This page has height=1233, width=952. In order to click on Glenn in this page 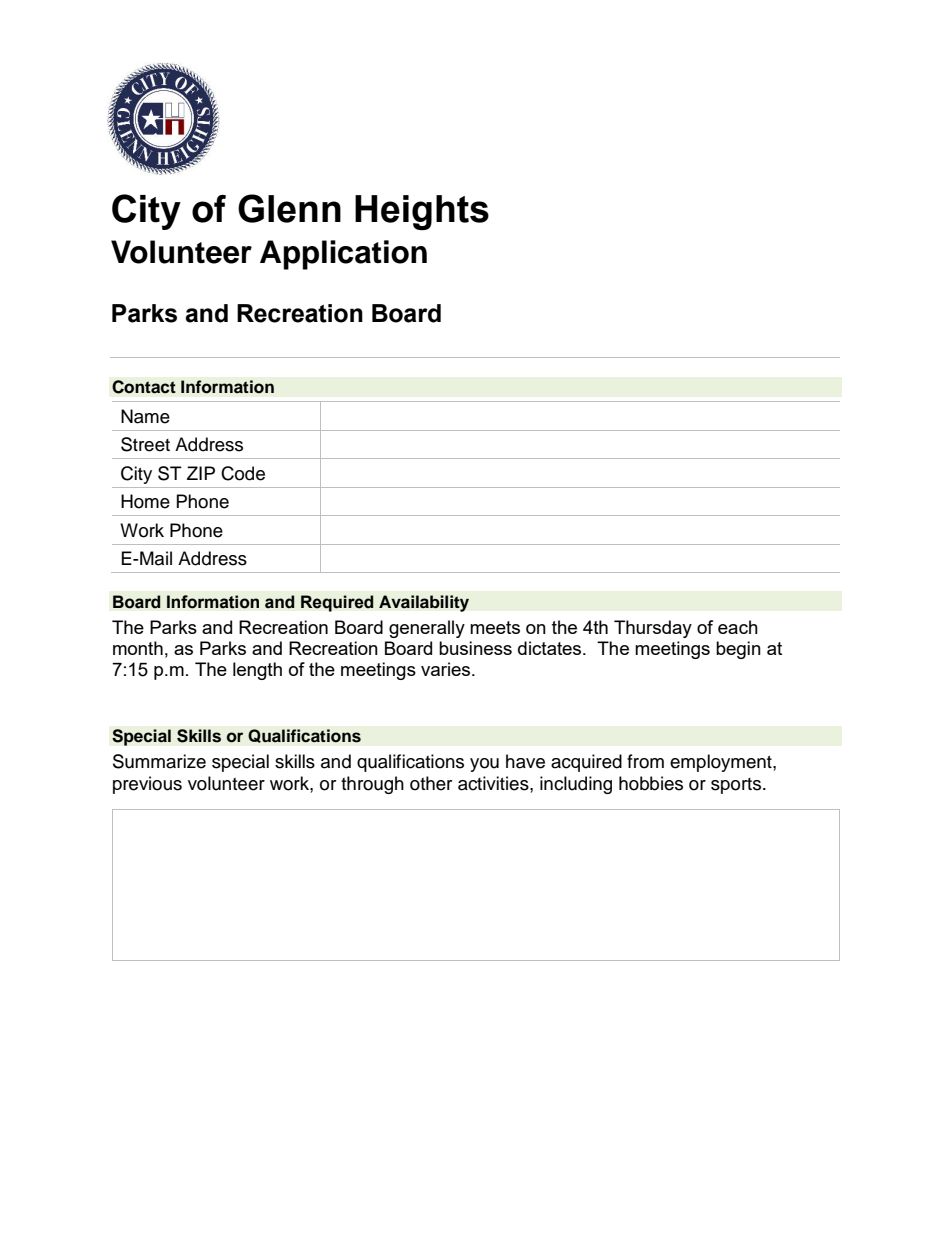, I will do `click(289, 208)`.
